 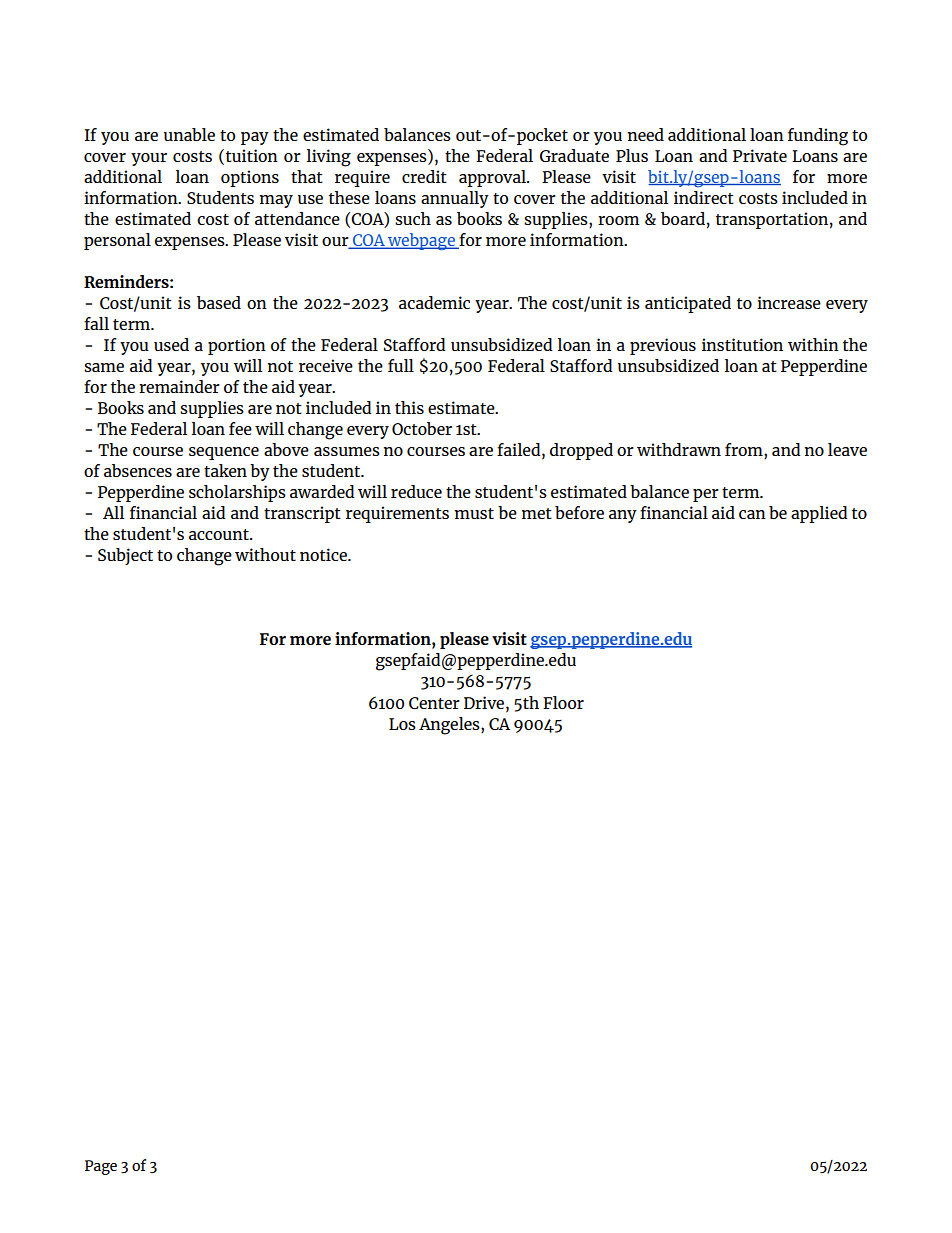 I want to click on approval, so click(x=493, y=178).
